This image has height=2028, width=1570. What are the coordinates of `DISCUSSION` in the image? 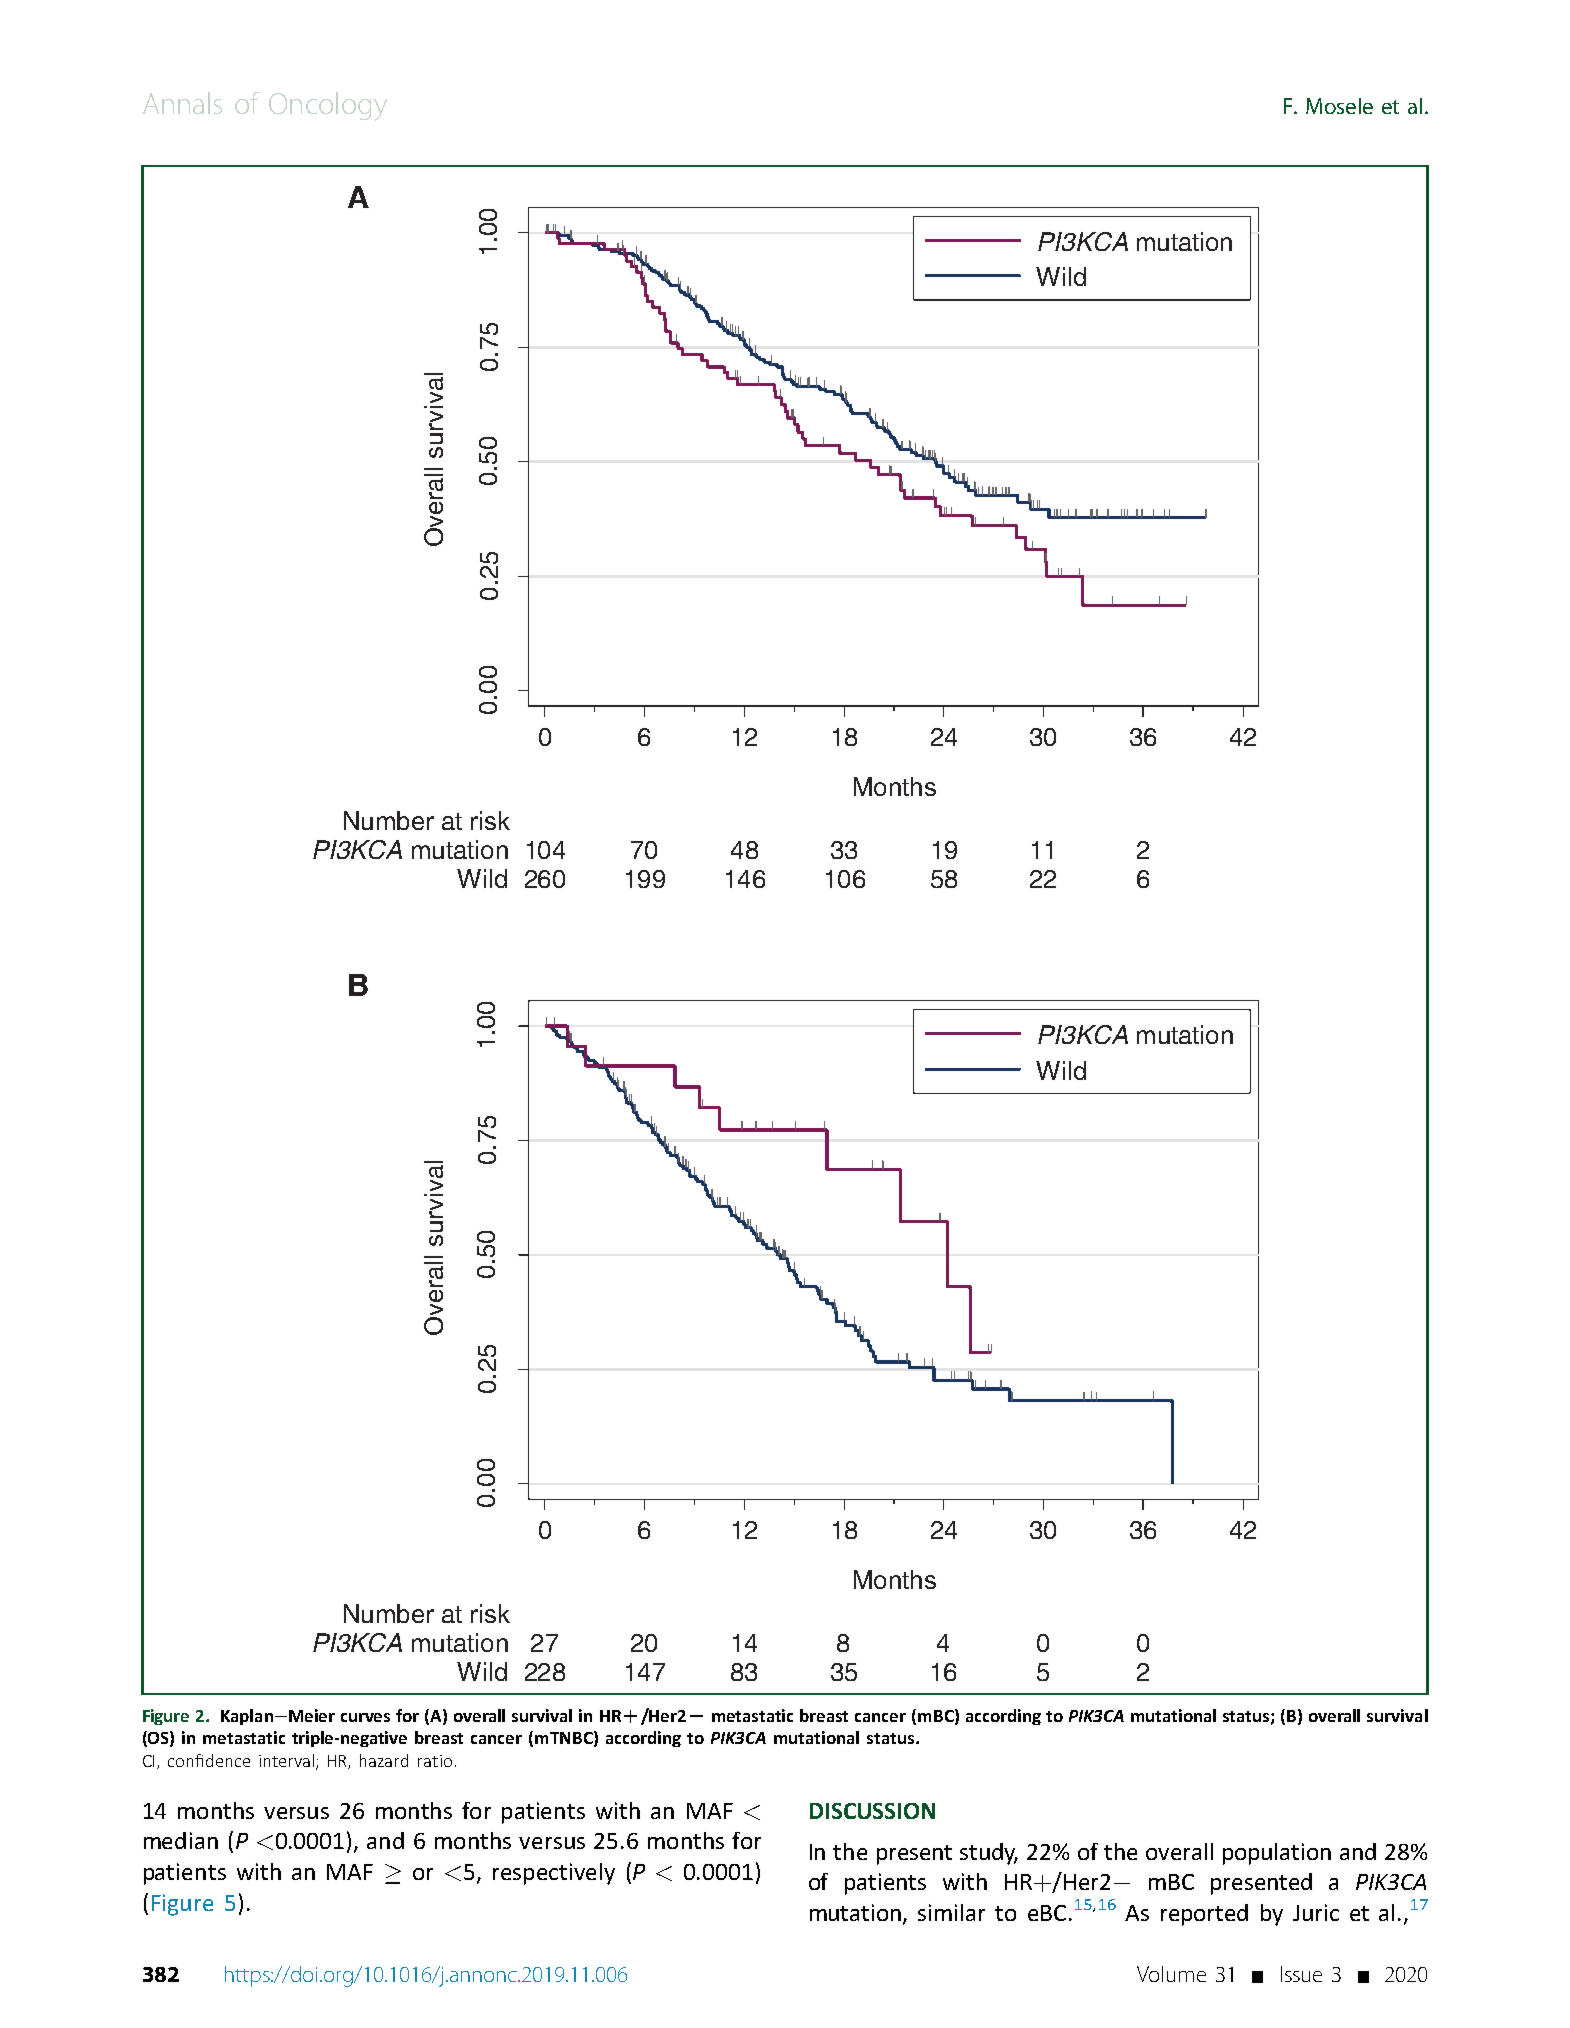 It's located at (872, 1811).
